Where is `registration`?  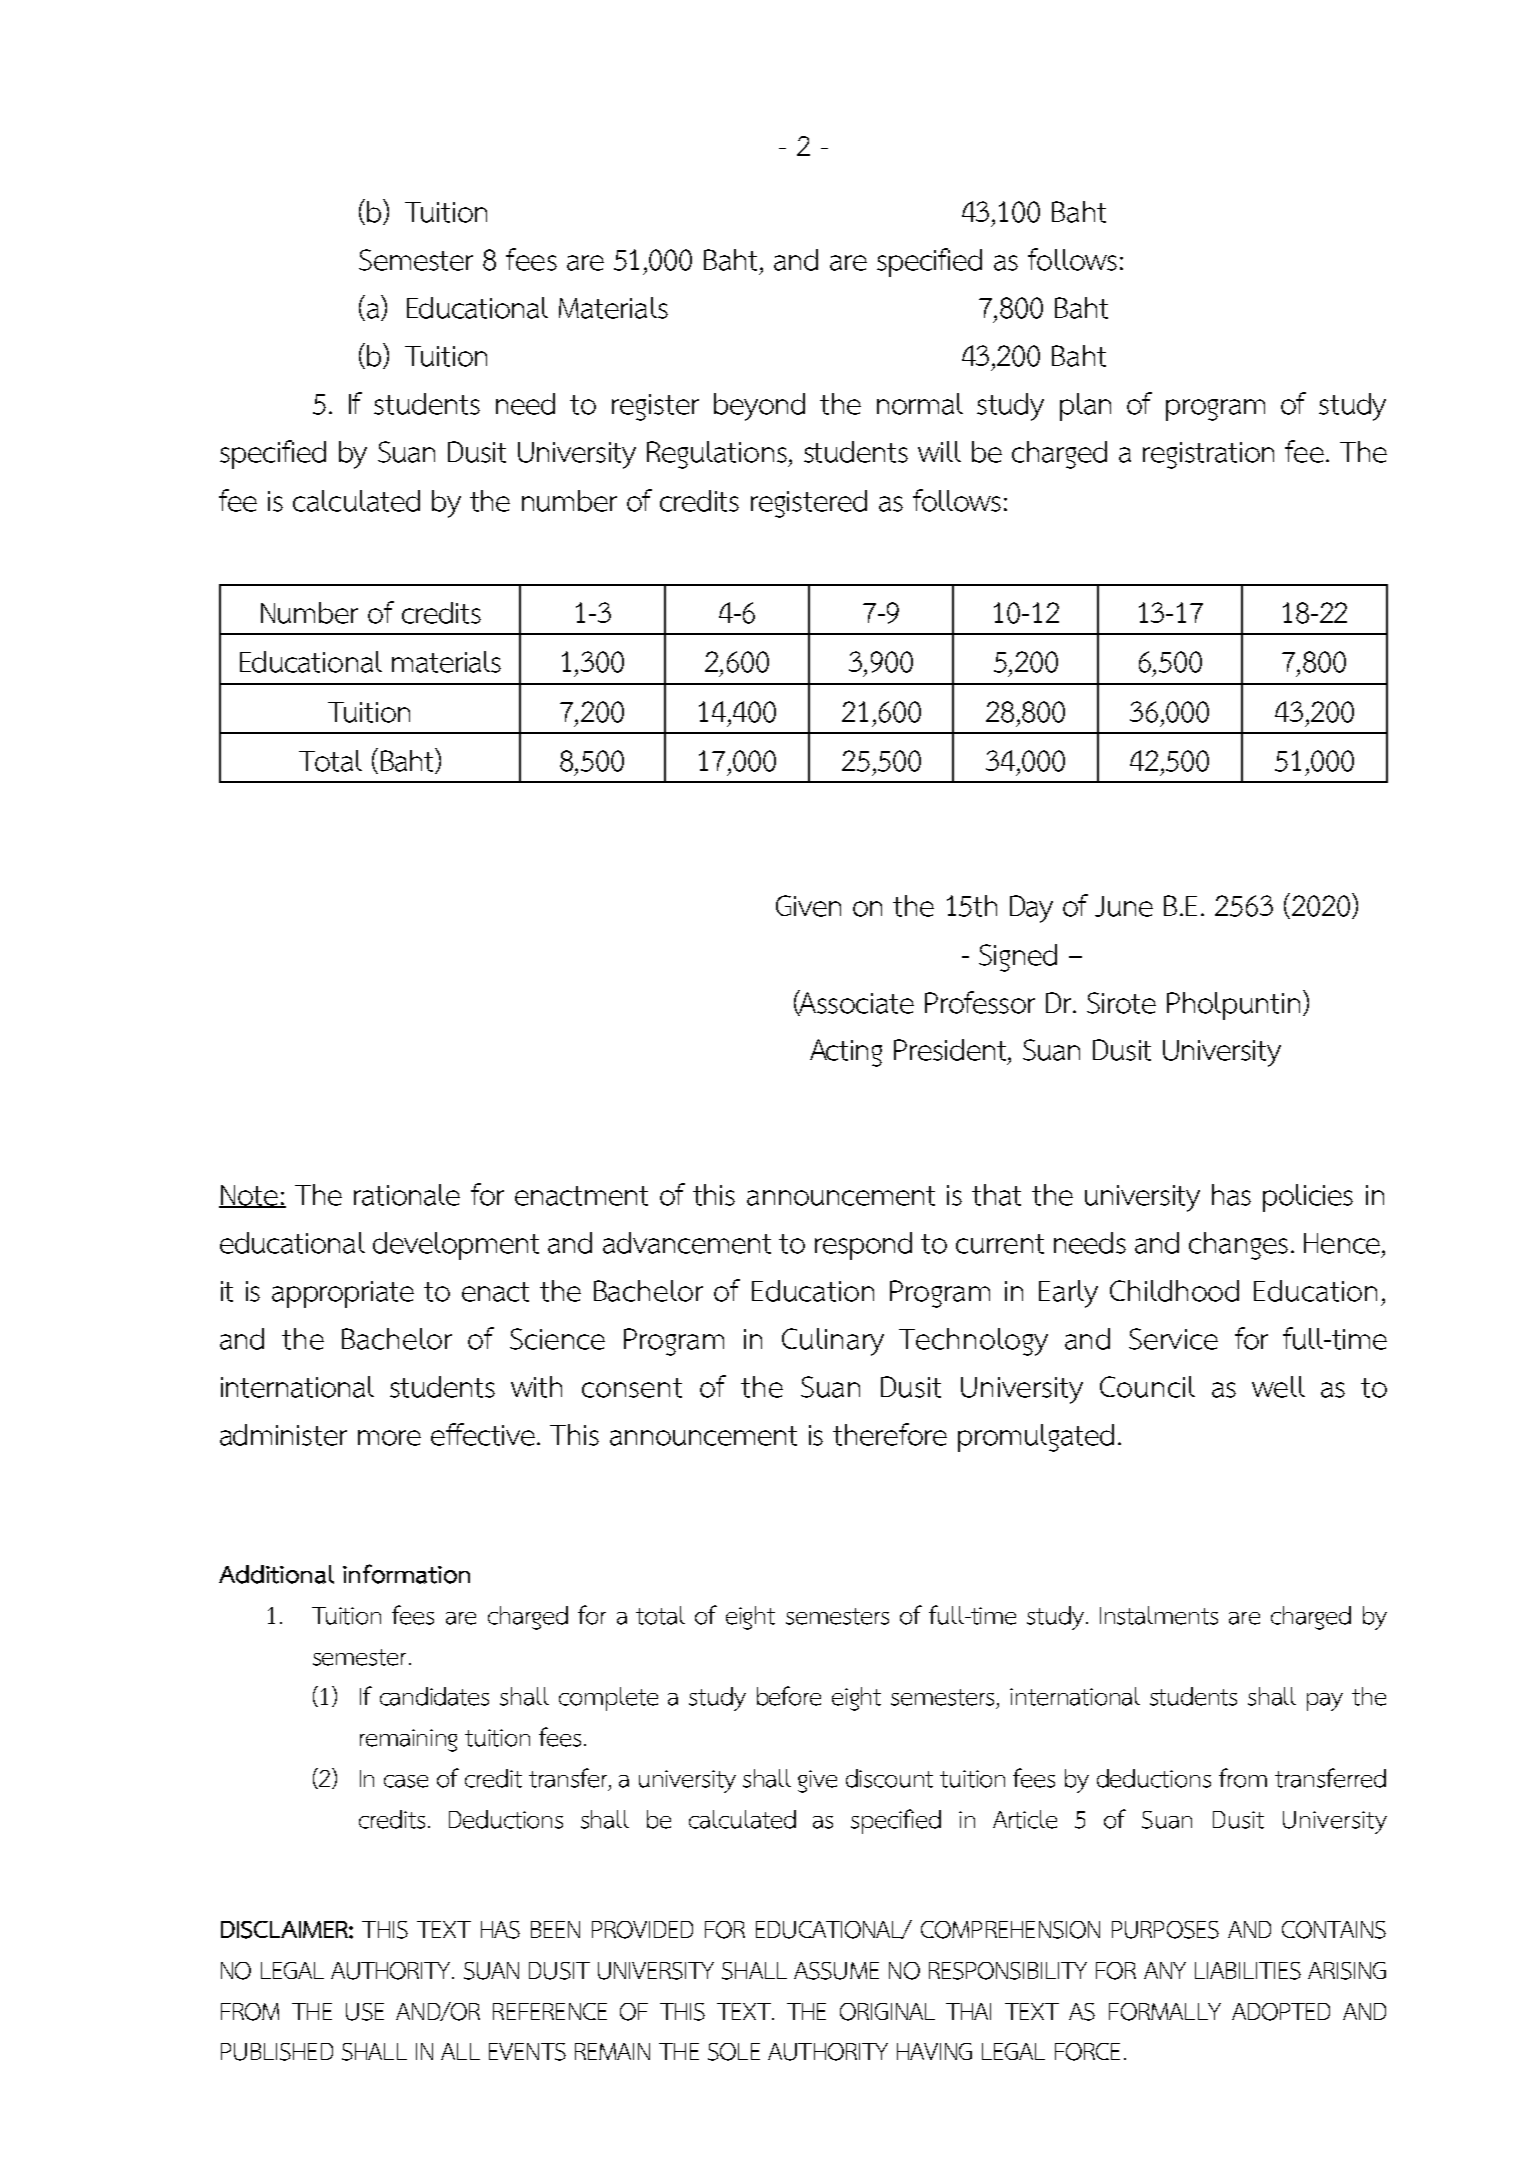
registration is located at coordinates (1208, 455).
